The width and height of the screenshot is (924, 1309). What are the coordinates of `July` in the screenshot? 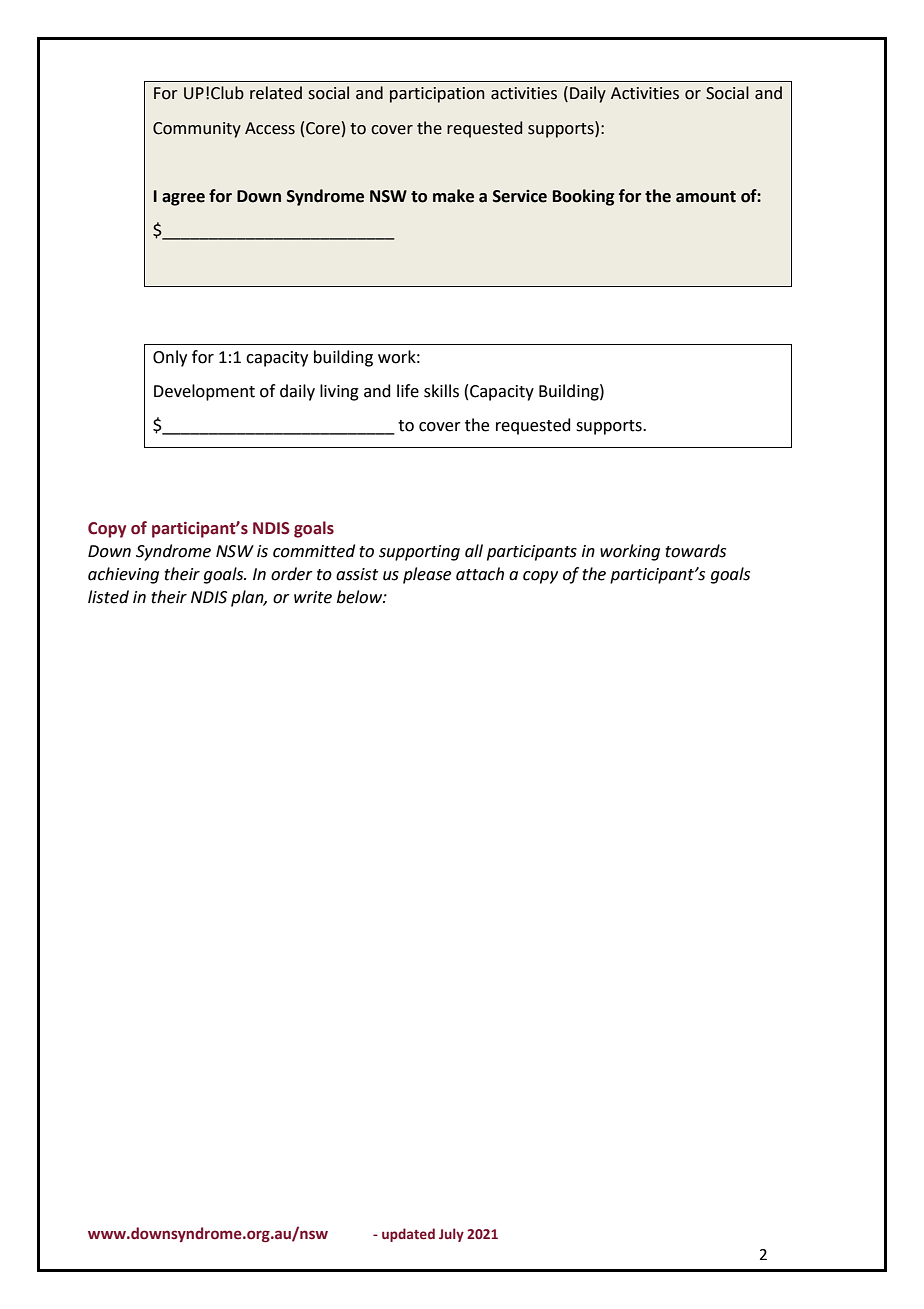 It's located at (451, 1235).
